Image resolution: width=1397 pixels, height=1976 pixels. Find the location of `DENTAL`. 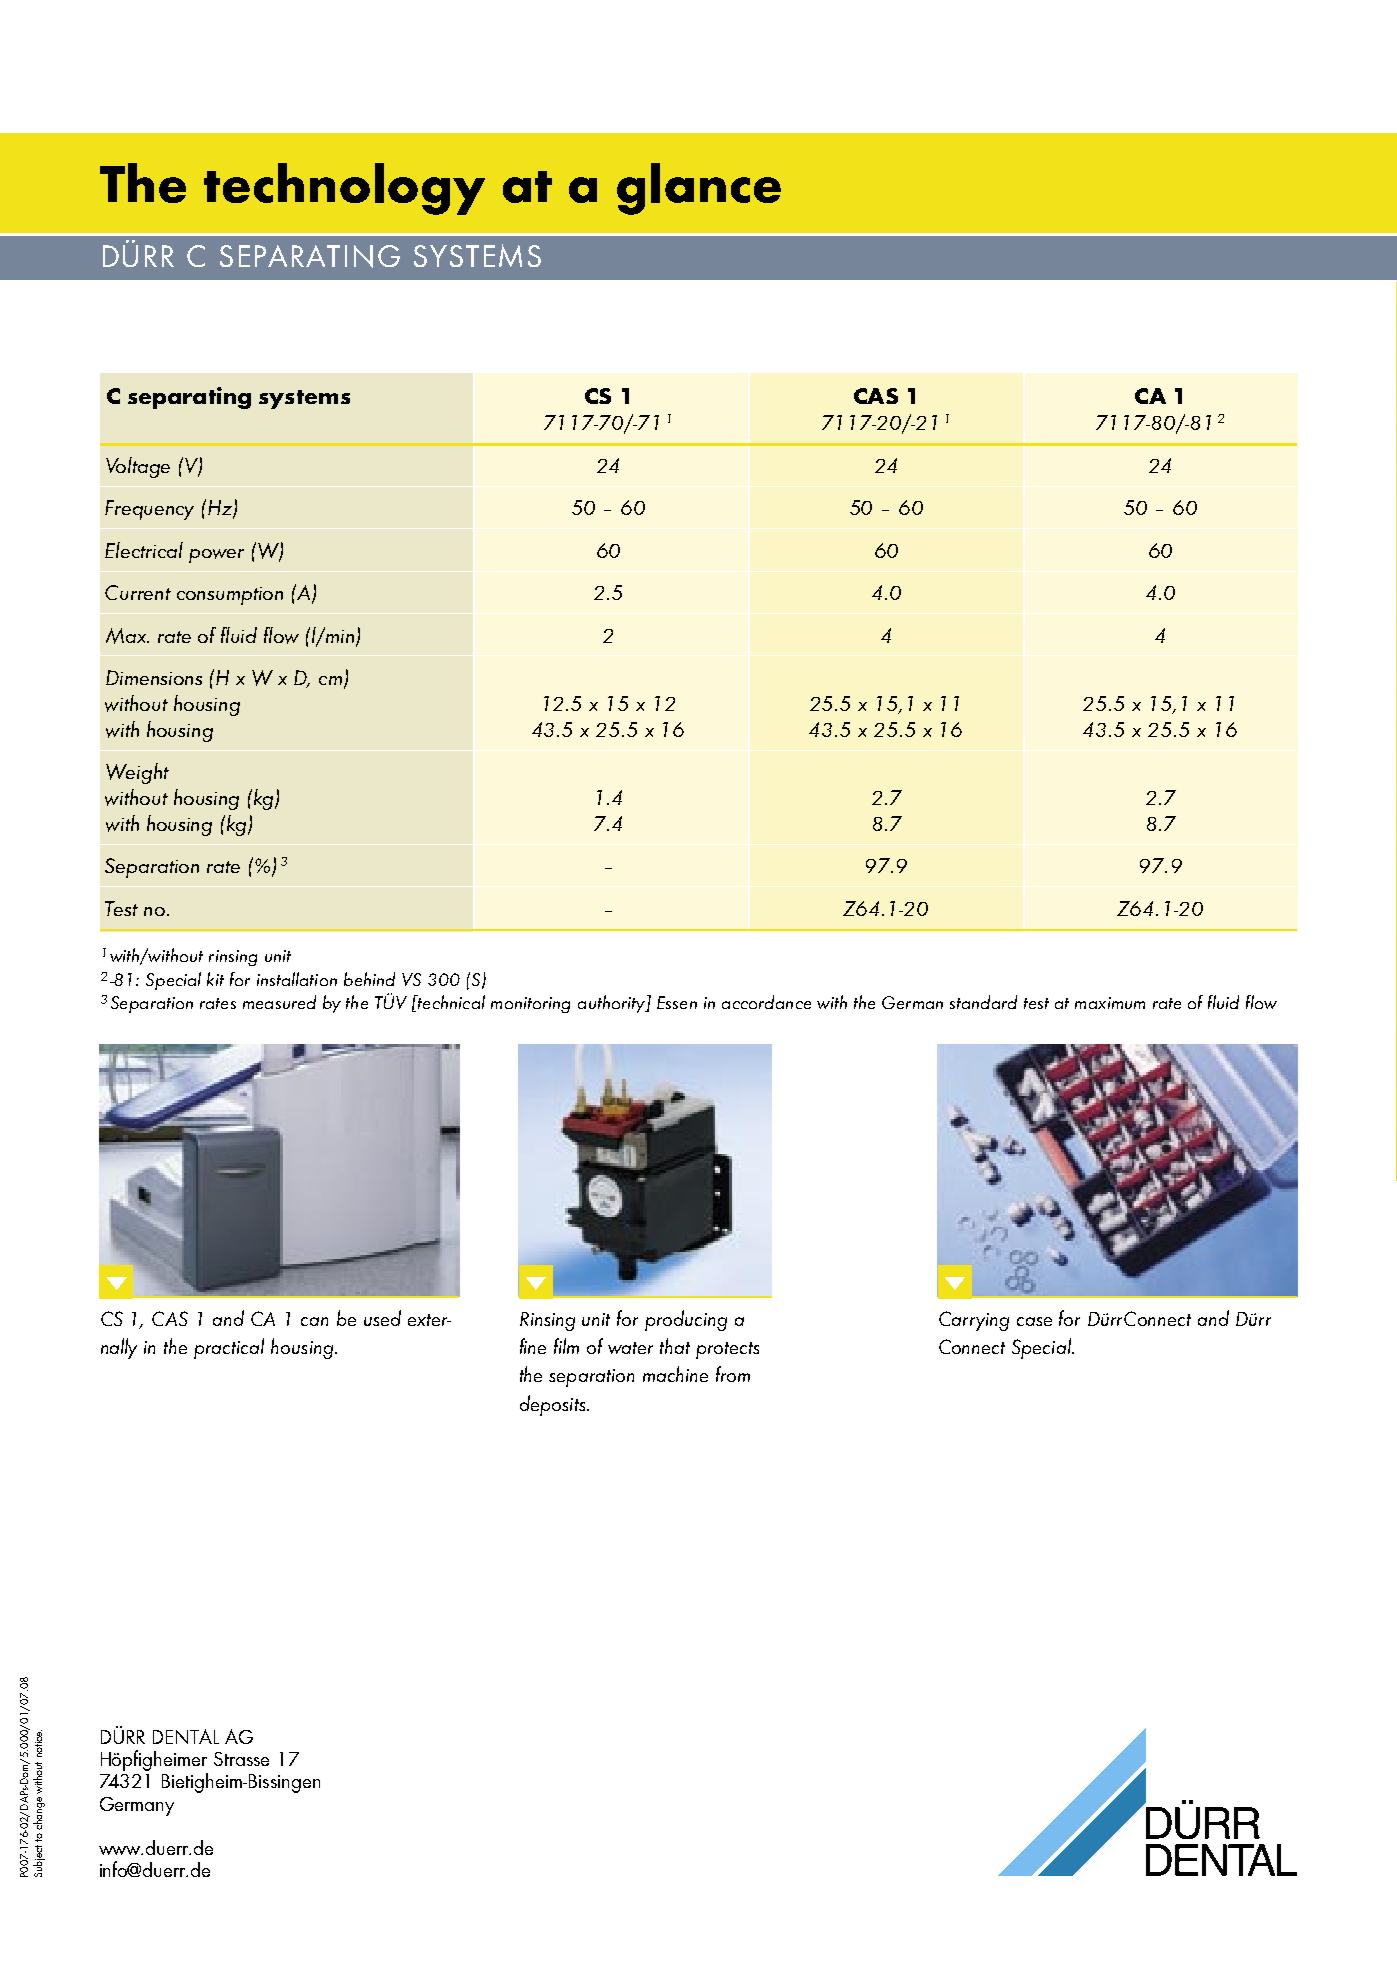

DENTAL is located at coordinates (186, 1736).
